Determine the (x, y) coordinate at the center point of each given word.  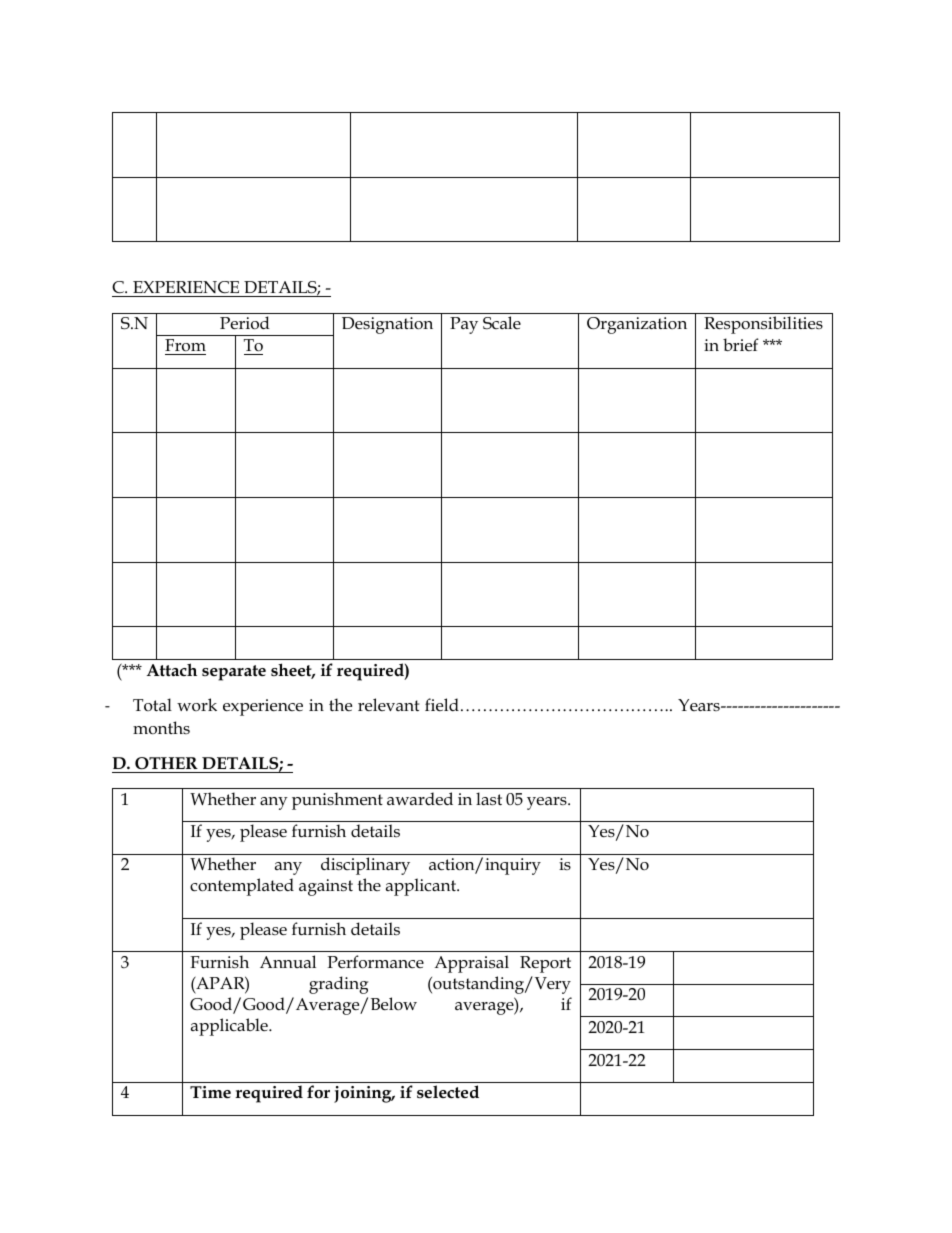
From (185, 347)
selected (448, 1092)
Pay (464, 325)
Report (545, 964)
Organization (637, 325)
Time (210, 1092)
